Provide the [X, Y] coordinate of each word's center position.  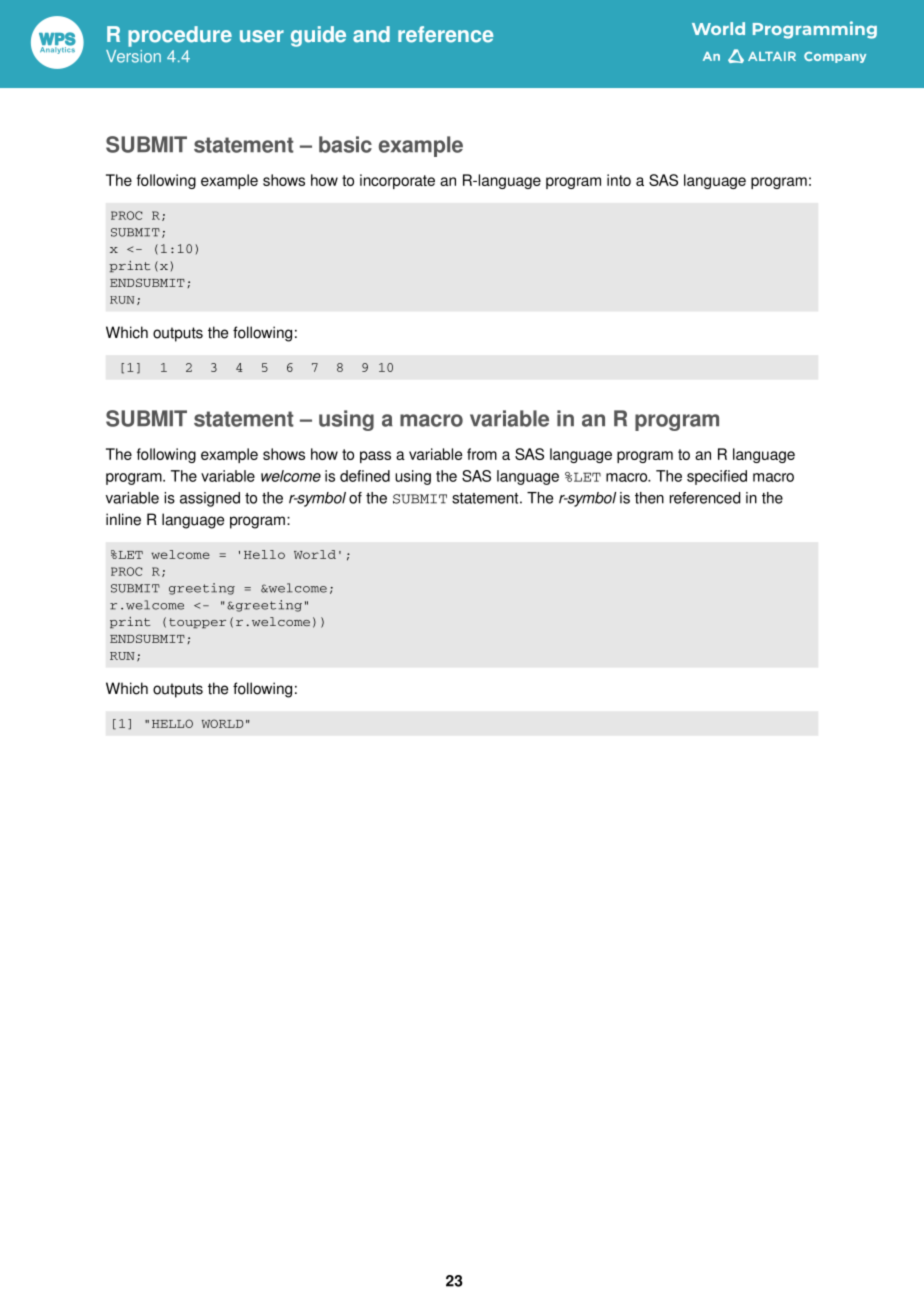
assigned [210, 499]
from [482, 454]
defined [365, 476]
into [619, 180]
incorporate [397, 181]
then [649, 498]
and [371, 34]
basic [345, 144]
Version [133, 56]
